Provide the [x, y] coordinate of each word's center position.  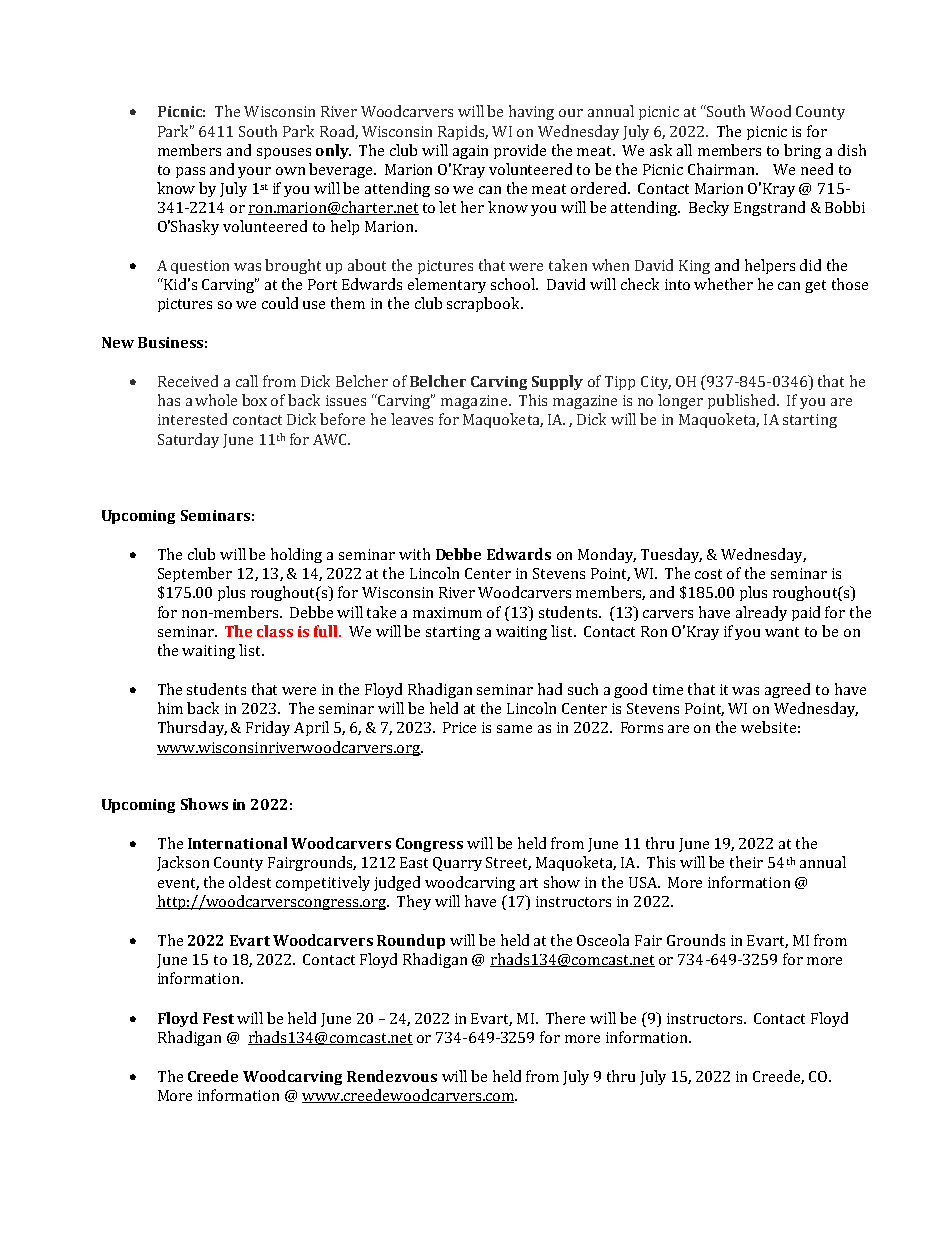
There [565, 1018]
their [746, 862]
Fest [218, 1018]
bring [802, 151]
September [195, 574]
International [237, 843]
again [470, 152]
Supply [557, 382]
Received [188, 381]
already [761, 613]
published [743, 401]
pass [190, 172]
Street [508, 863]
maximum [447, 612]
